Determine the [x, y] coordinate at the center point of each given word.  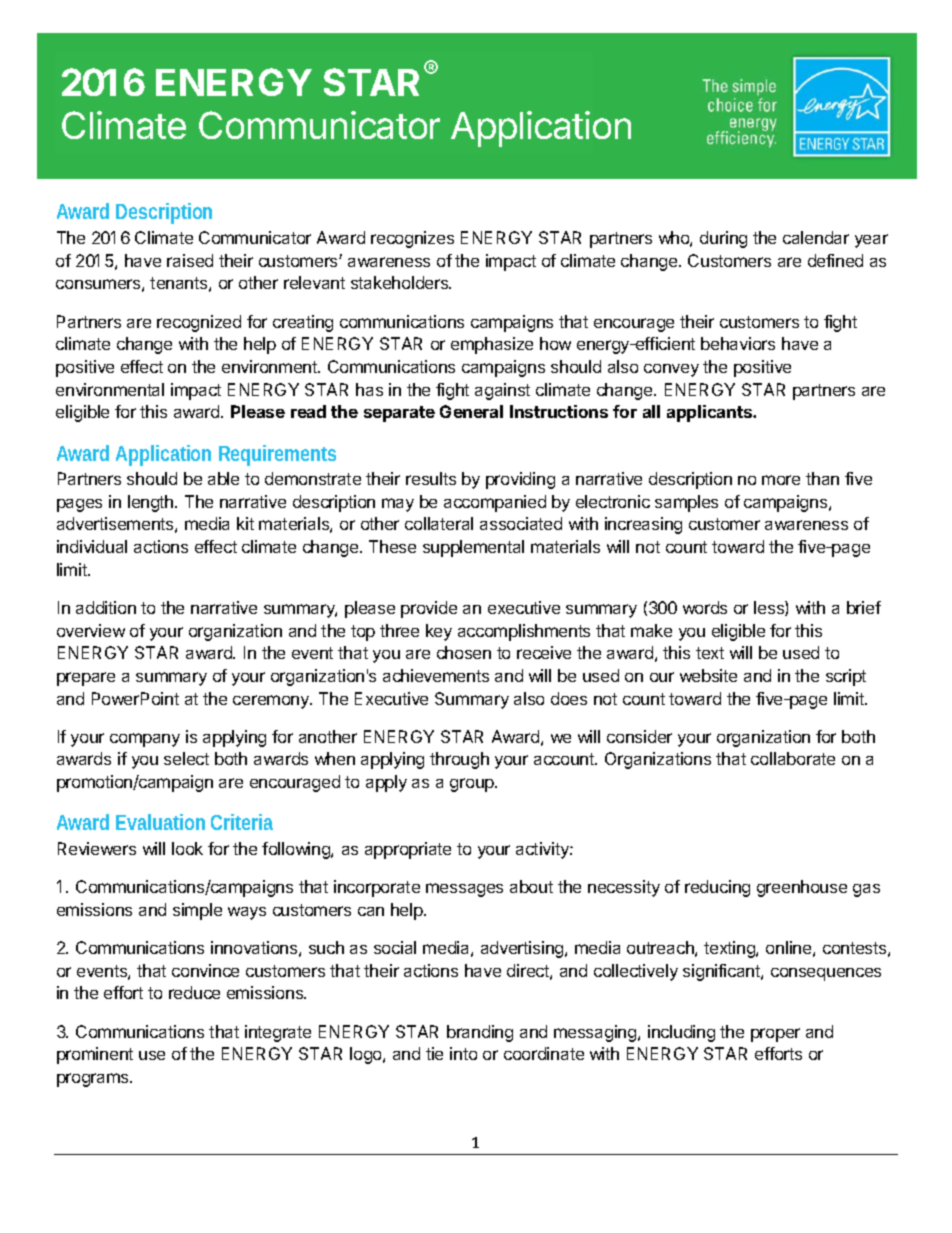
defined [835, 260]
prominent [95, 1055]
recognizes [412, 239]
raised [190, 260]
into [463, 1053]
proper [775, 1035]
